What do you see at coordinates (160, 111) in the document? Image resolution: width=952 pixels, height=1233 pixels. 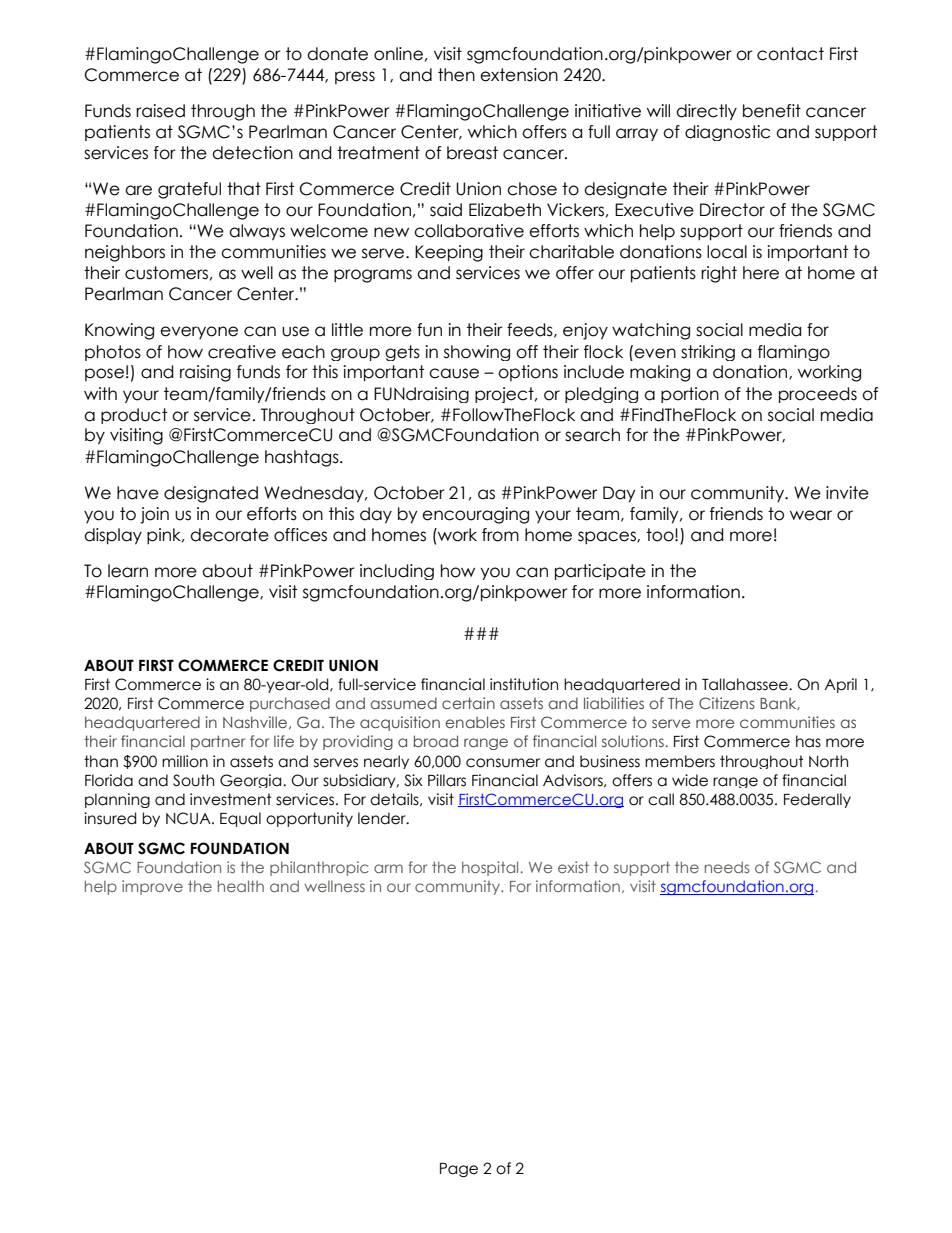 I see `raised` at bounding box center [160, 111].
